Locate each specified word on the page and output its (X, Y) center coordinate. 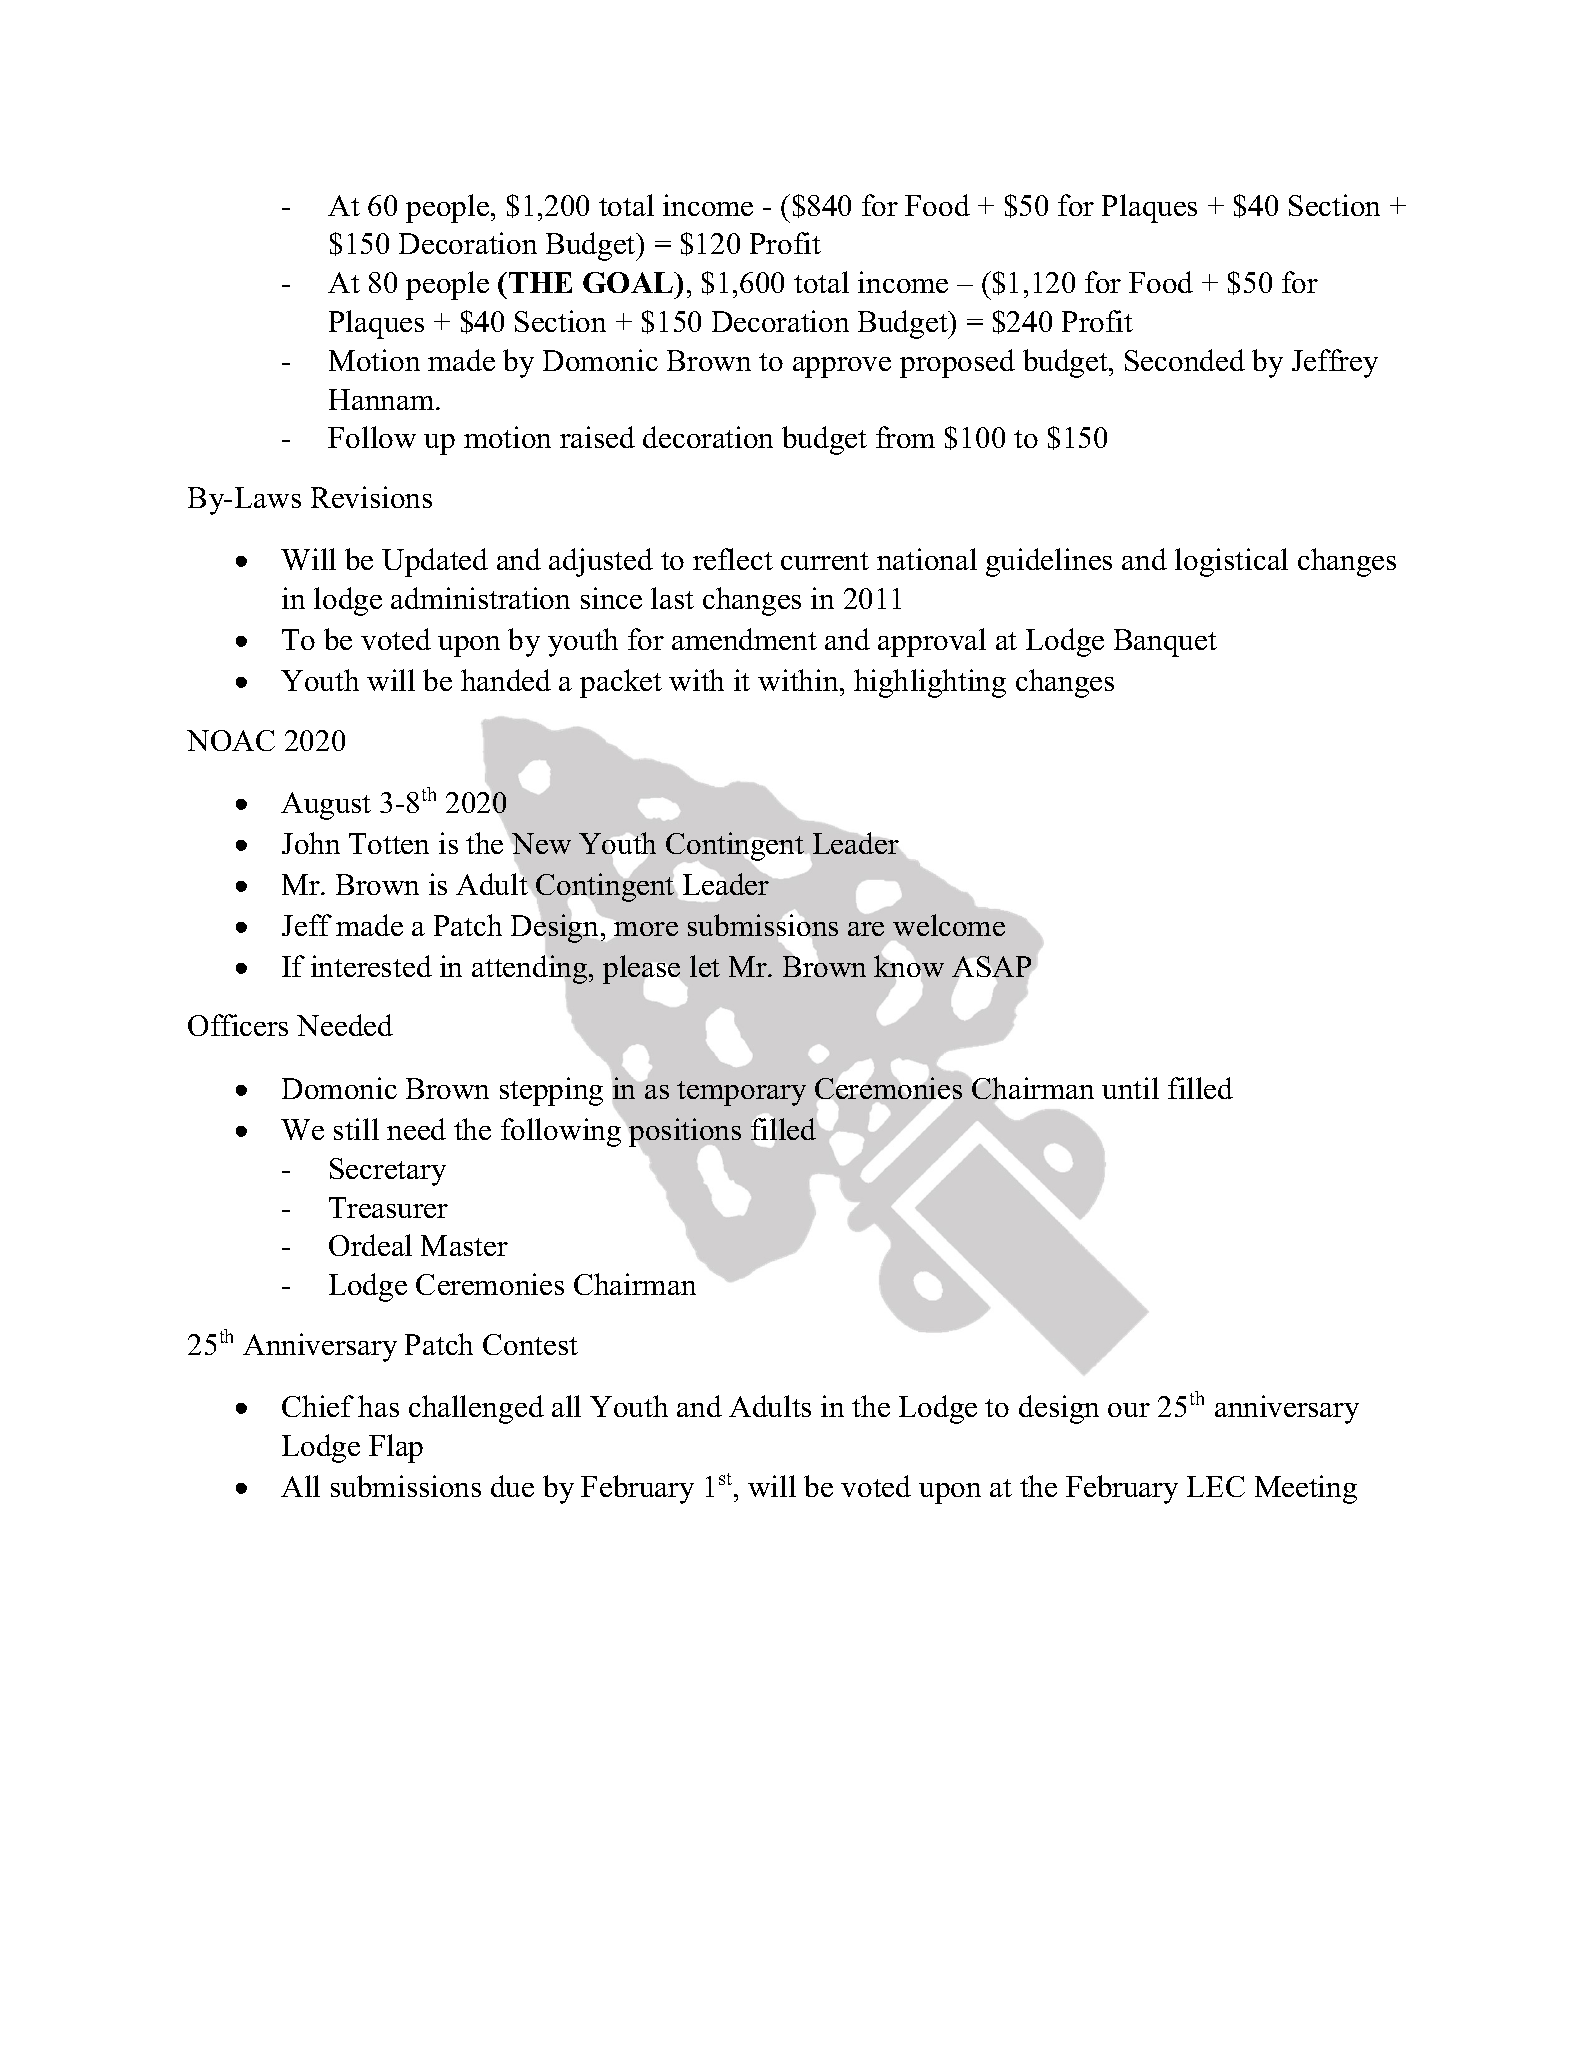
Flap (396, 1448)
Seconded (1185, 360)
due (512, 1486)
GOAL (629, 282)
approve (842, 367)
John (311, 843)
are (866, 929)
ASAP (991, 966)
